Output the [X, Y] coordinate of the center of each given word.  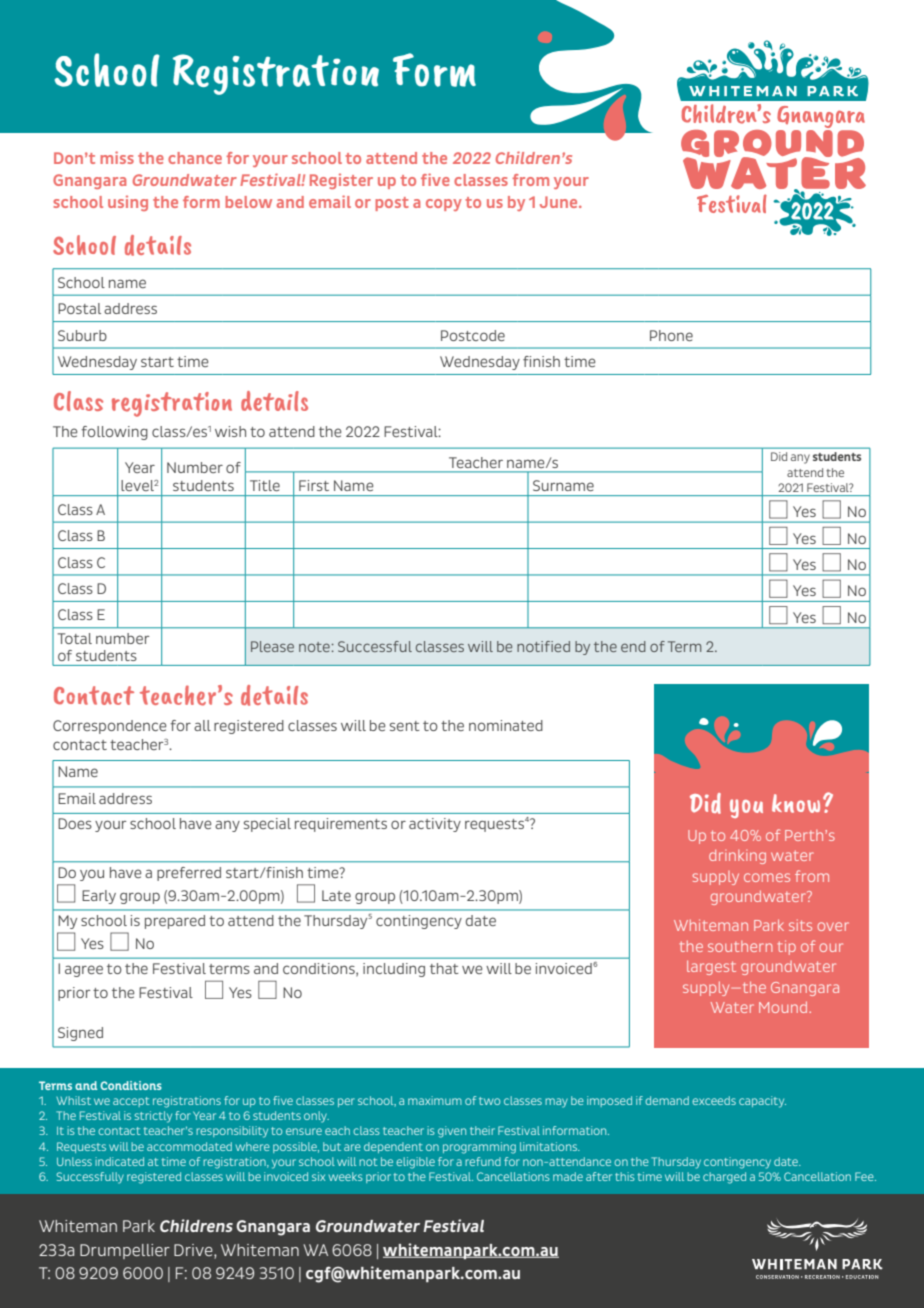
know [796, 803]
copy [444, 205]
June [560, 202]
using [128, 203]
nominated [506, 725]
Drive [194, 1250]
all [202, 725]
